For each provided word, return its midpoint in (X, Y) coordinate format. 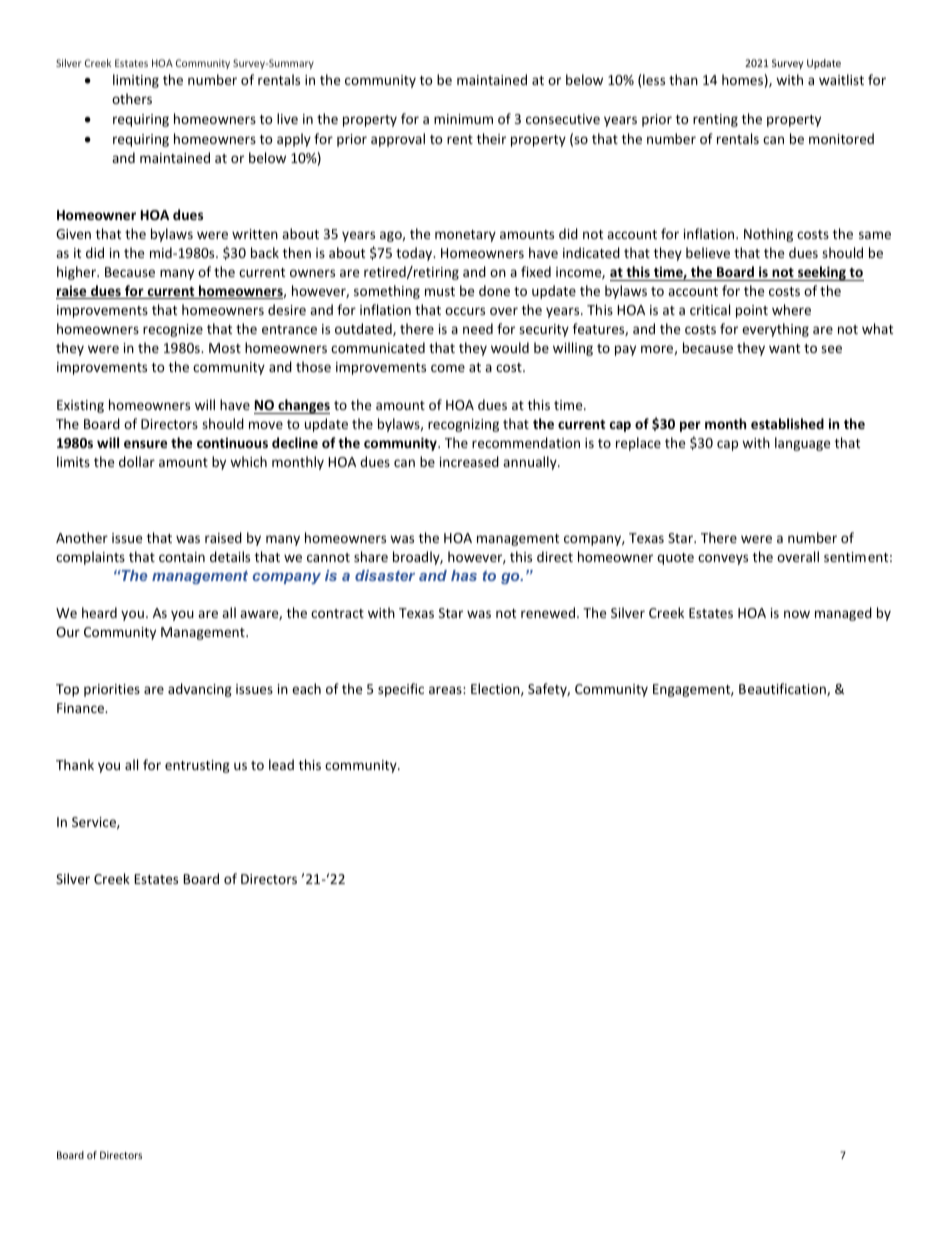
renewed (548, 612)
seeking (822, 273)
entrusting (197, 766)
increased (469, 461)
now (797, 614)
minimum (463, 119)
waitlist (841, 79)
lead (281, 764)
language (802, 444)
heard (99, 612)
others (132, 98)
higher (78, 273)
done (494, 290)
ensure (145, 444)
